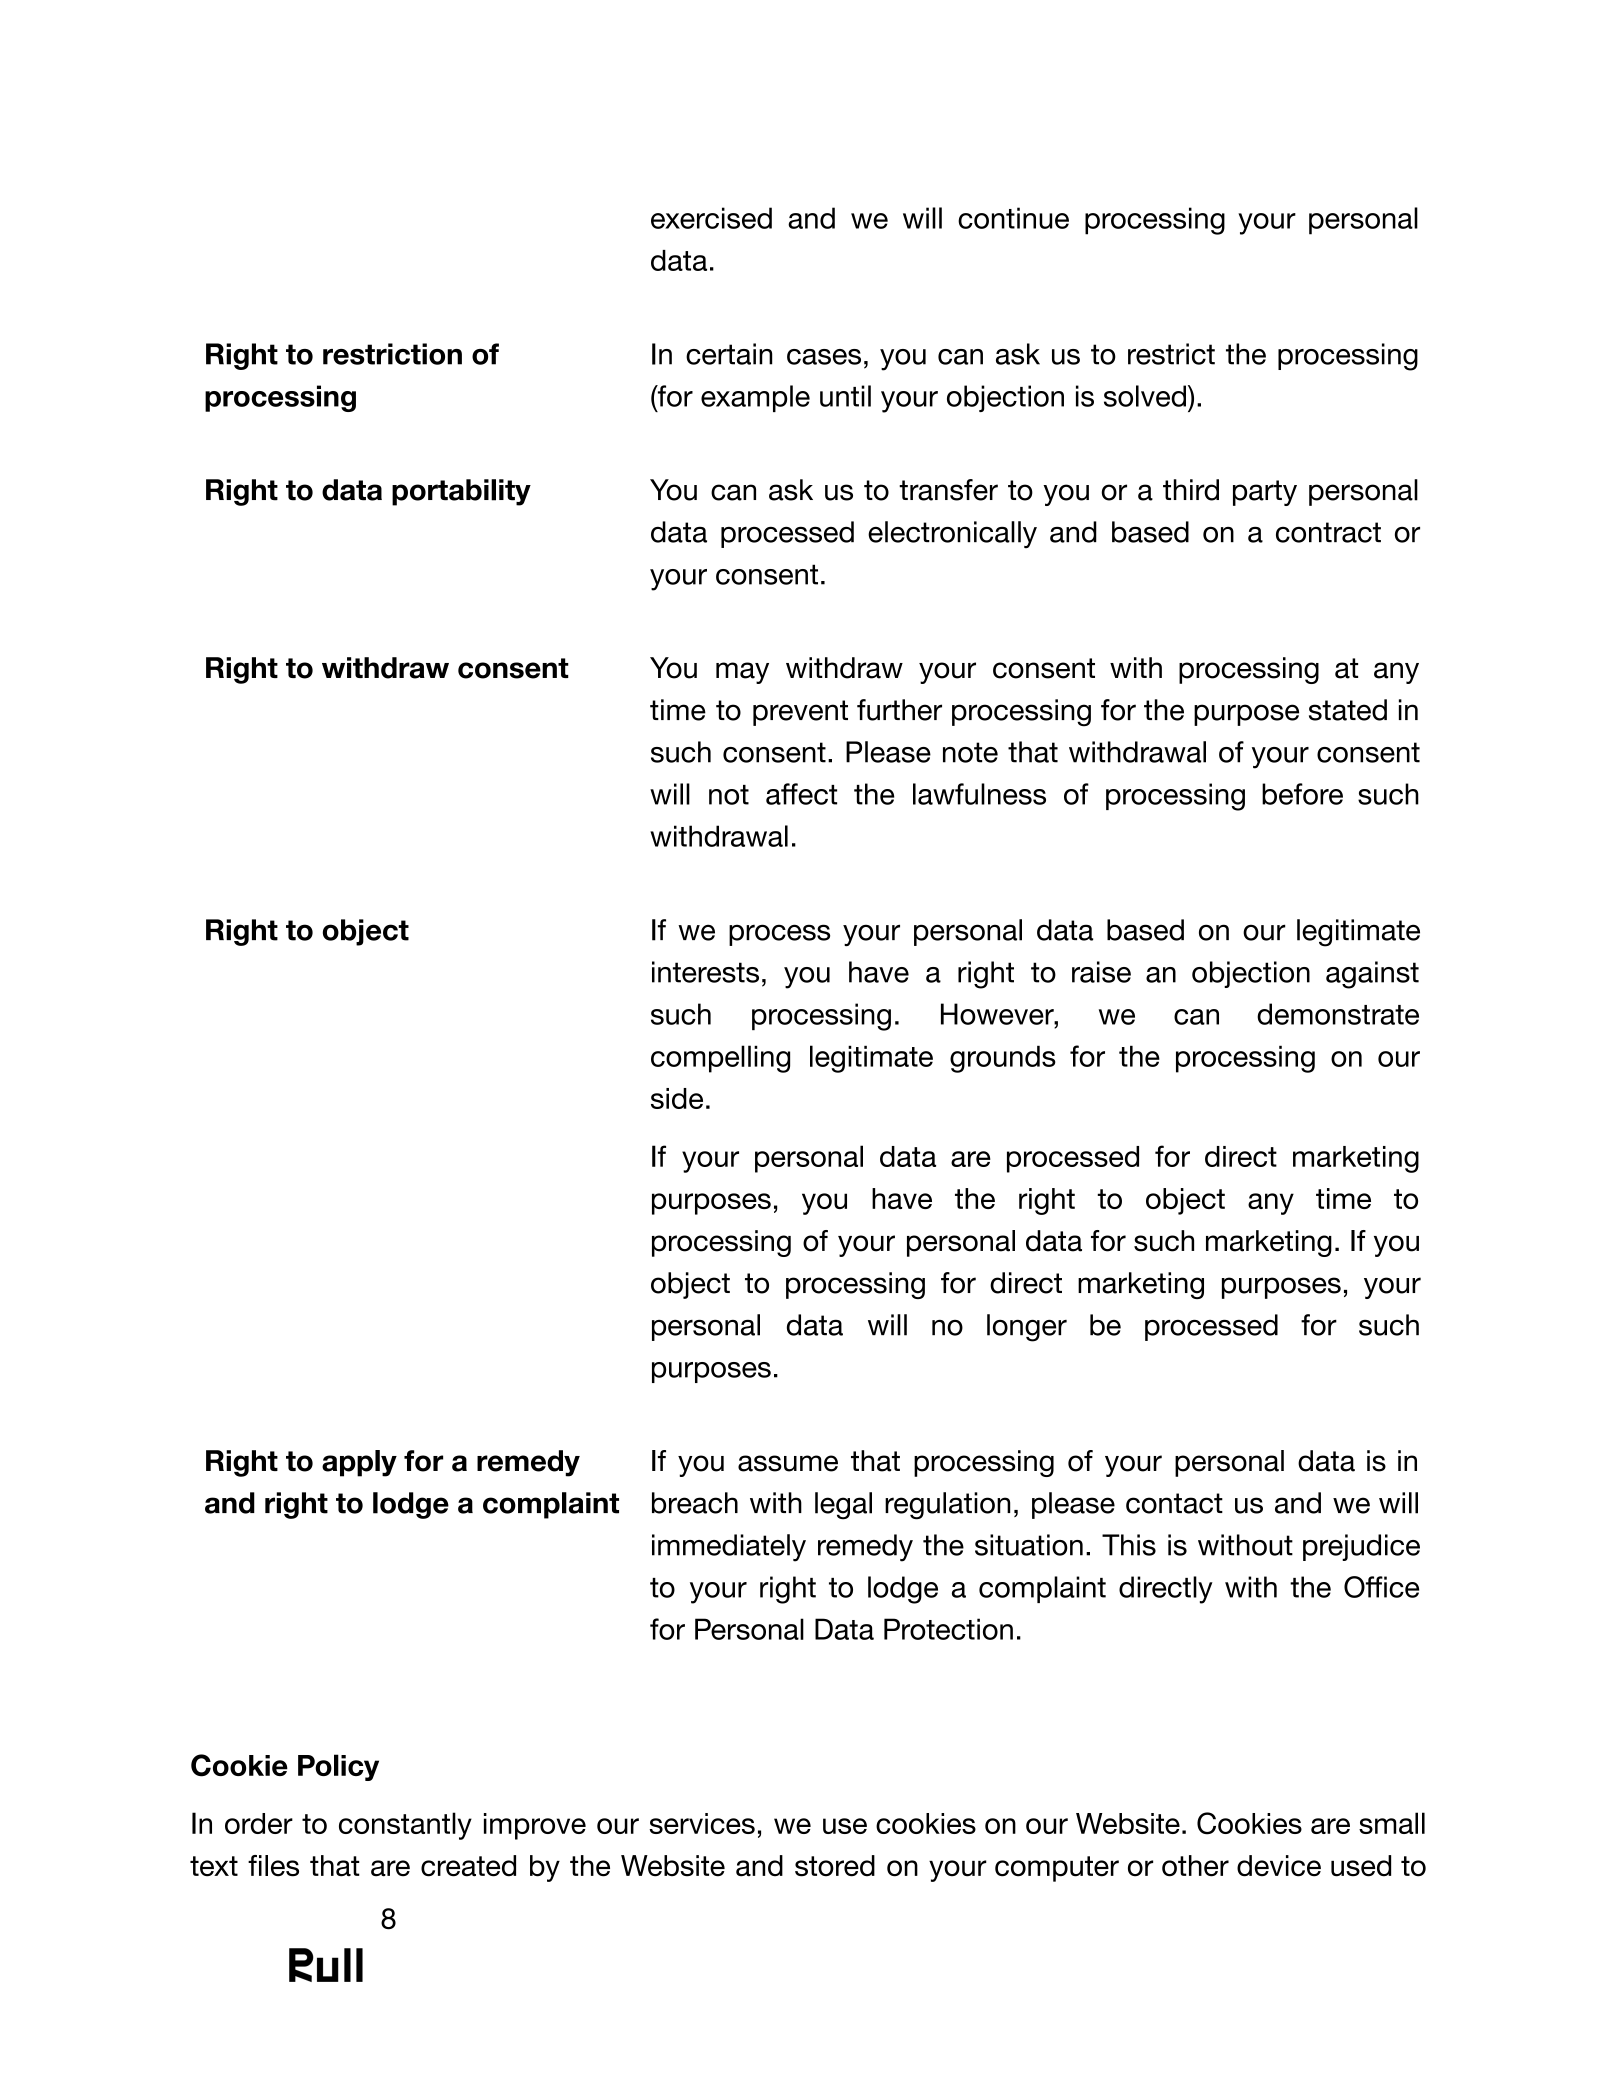 Image resolution: width=1617 pixels, height=2093 pixels. What do you see at coordinates (1027, 1328) in the screenshot?
I see `longer` at bounding box center [1027, 1328].
